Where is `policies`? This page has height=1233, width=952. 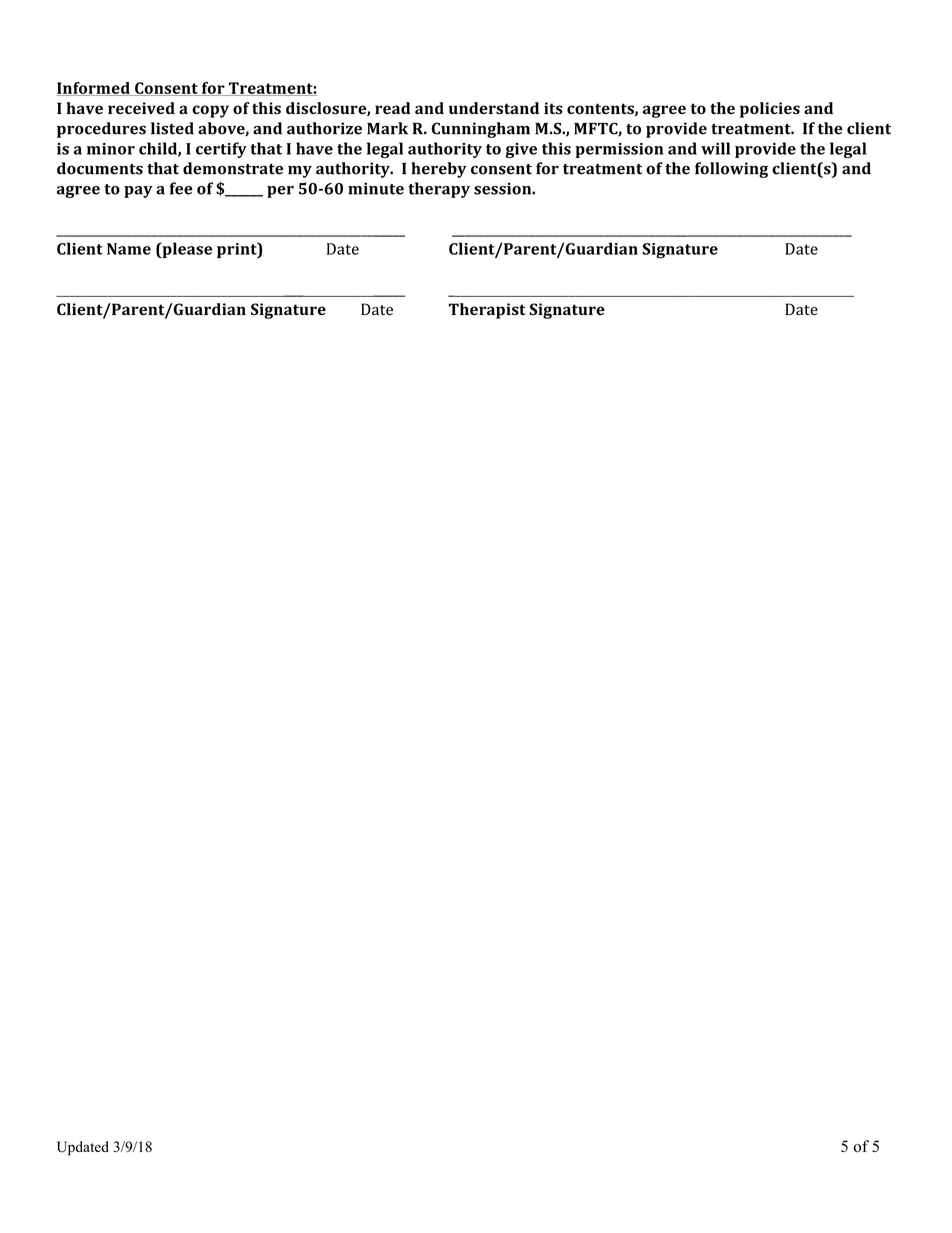
policies is located at coordinates (770, 110).
